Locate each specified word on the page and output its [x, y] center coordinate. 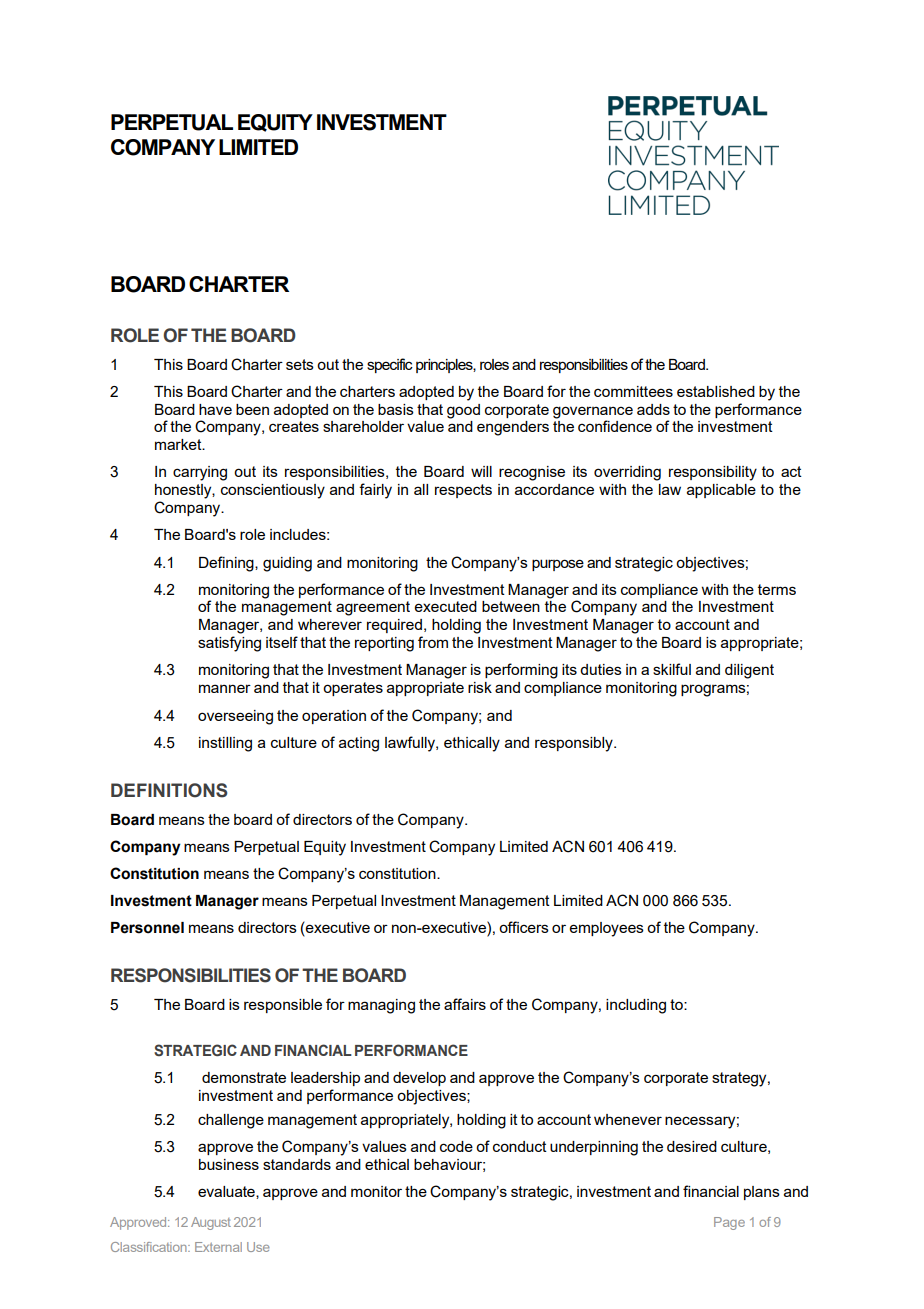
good [463, 411]
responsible [283, 1006]
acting [359, 744]
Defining [227, 564]
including [636, 1006]
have [215, 409]
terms [777, 589]
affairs [465, 1004]
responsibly [575, 744]
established [716, 391]
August [211, 1223]
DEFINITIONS [169, 790]
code [456, 1146]
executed [446, 606]
